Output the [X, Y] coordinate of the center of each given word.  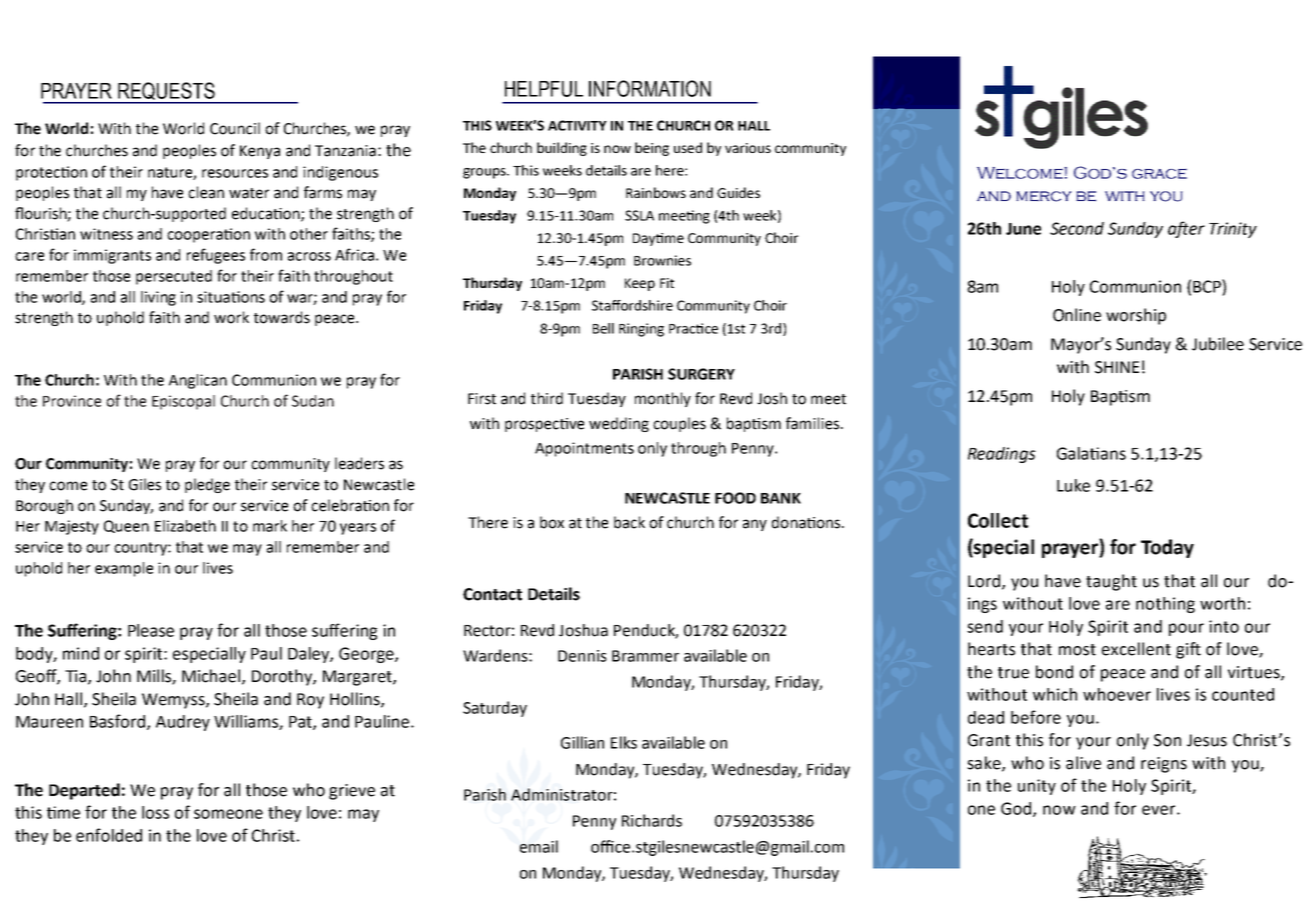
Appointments [584, 449]
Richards [652, 820]
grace [1159, 173]
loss [155, 812]
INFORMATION [650, 88]
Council [235, 128]
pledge [207, 485]
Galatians [1091, 453]
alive [1083, 763]
